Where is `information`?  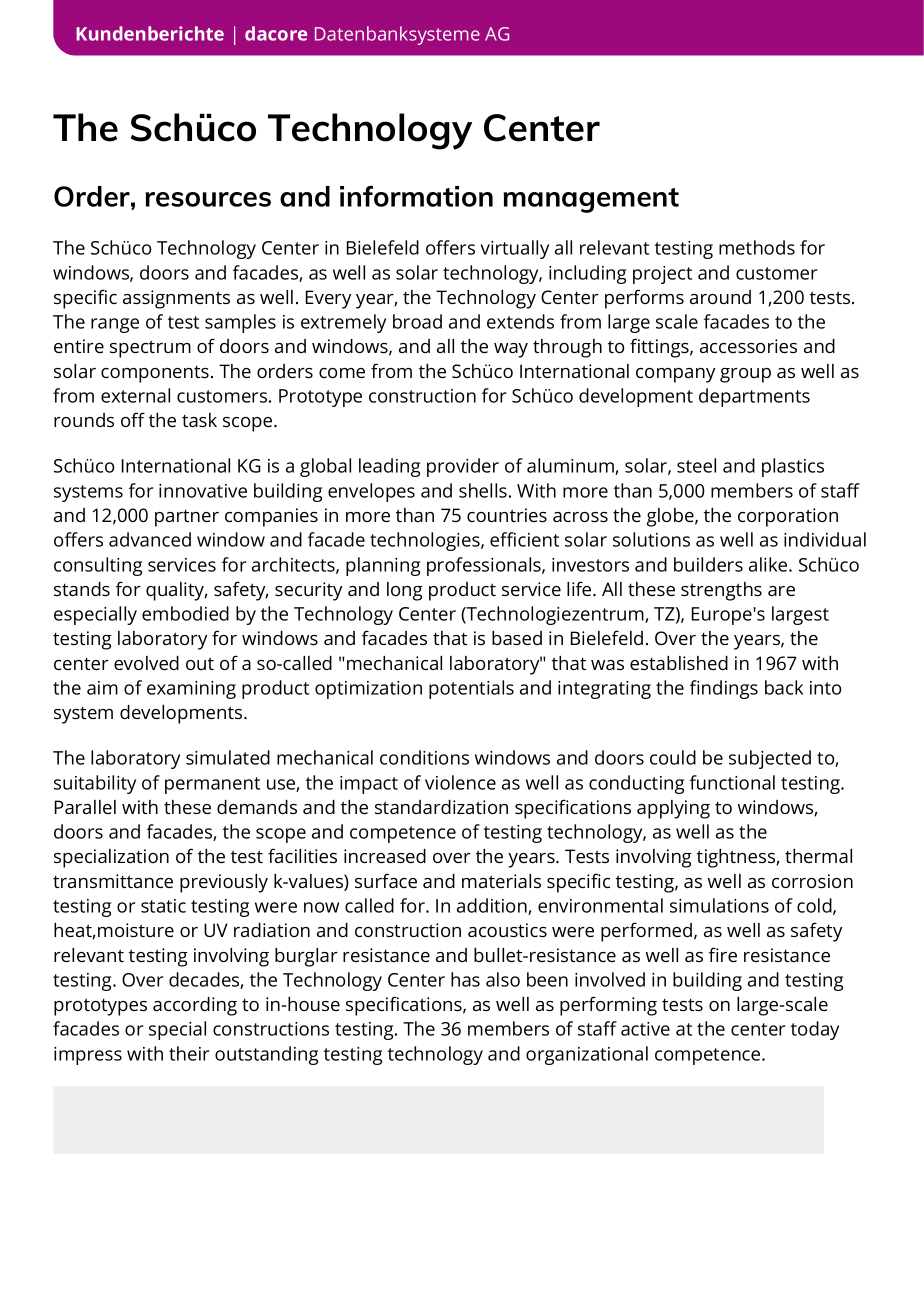 information is located at coordinates (416, 196).
